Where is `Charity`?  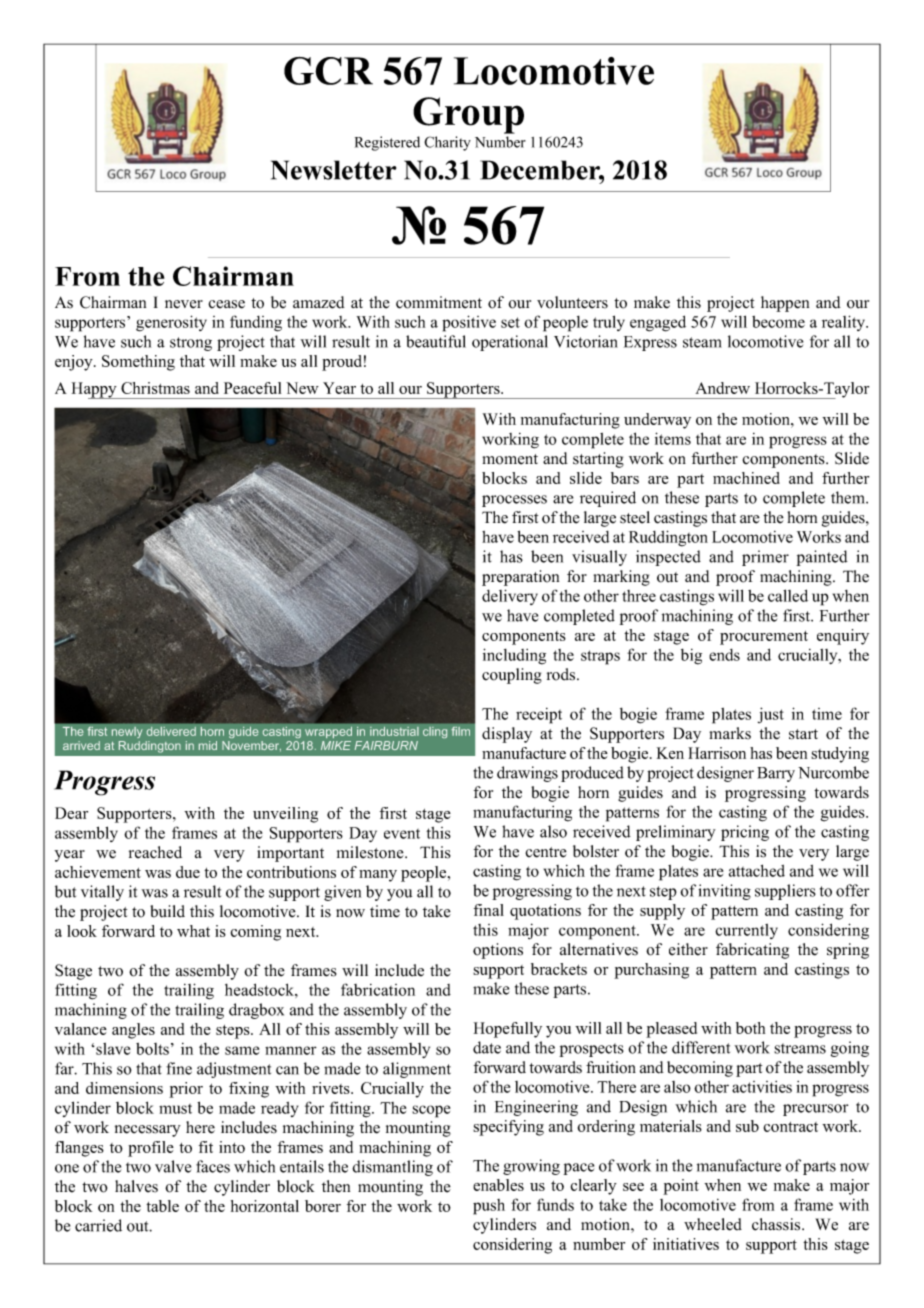 Charity is located at coordinates (447, 143).
